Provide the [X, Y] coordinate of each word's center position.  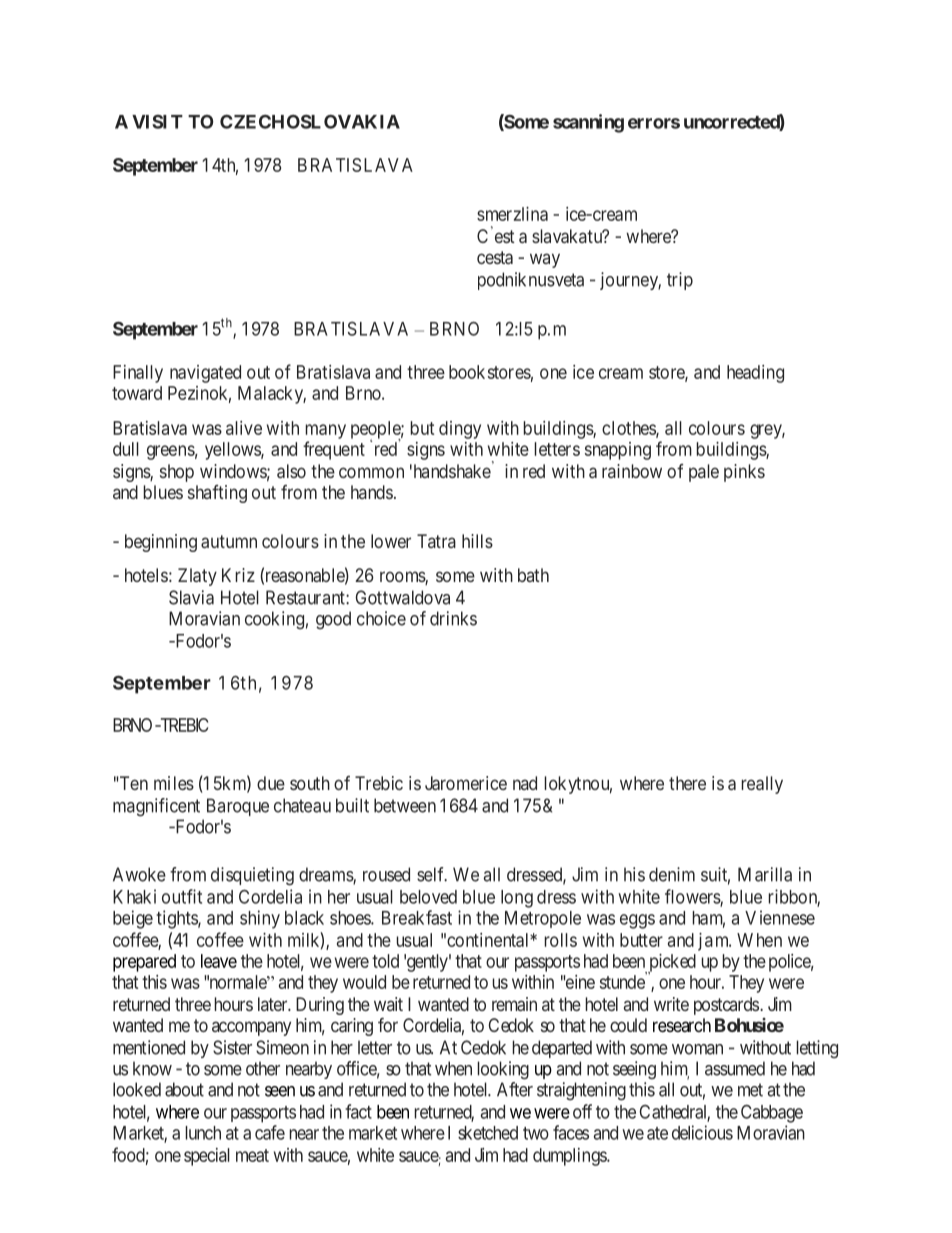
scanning [588, 123]
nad [525, 783]
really [762, 785]
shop [177, 473]
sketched [488, 1133]
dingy [460, 430]
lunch [203, 1133]
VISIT [157, 122]
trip [680, 281]
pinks [744, 473]
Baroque [238, 807]
